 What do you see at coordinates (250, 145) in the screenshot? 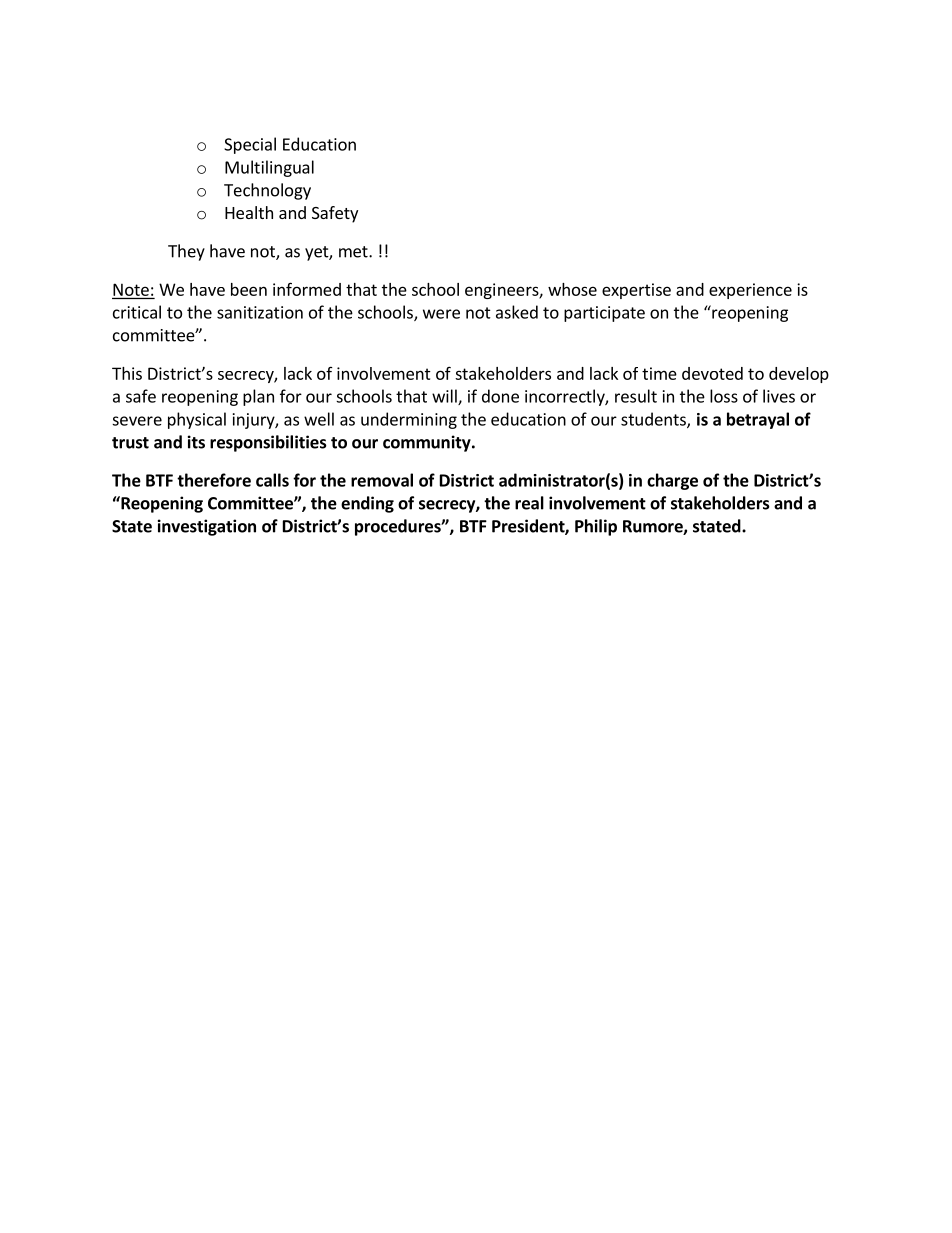
I see `Special` at bounding box center [250, 145].
